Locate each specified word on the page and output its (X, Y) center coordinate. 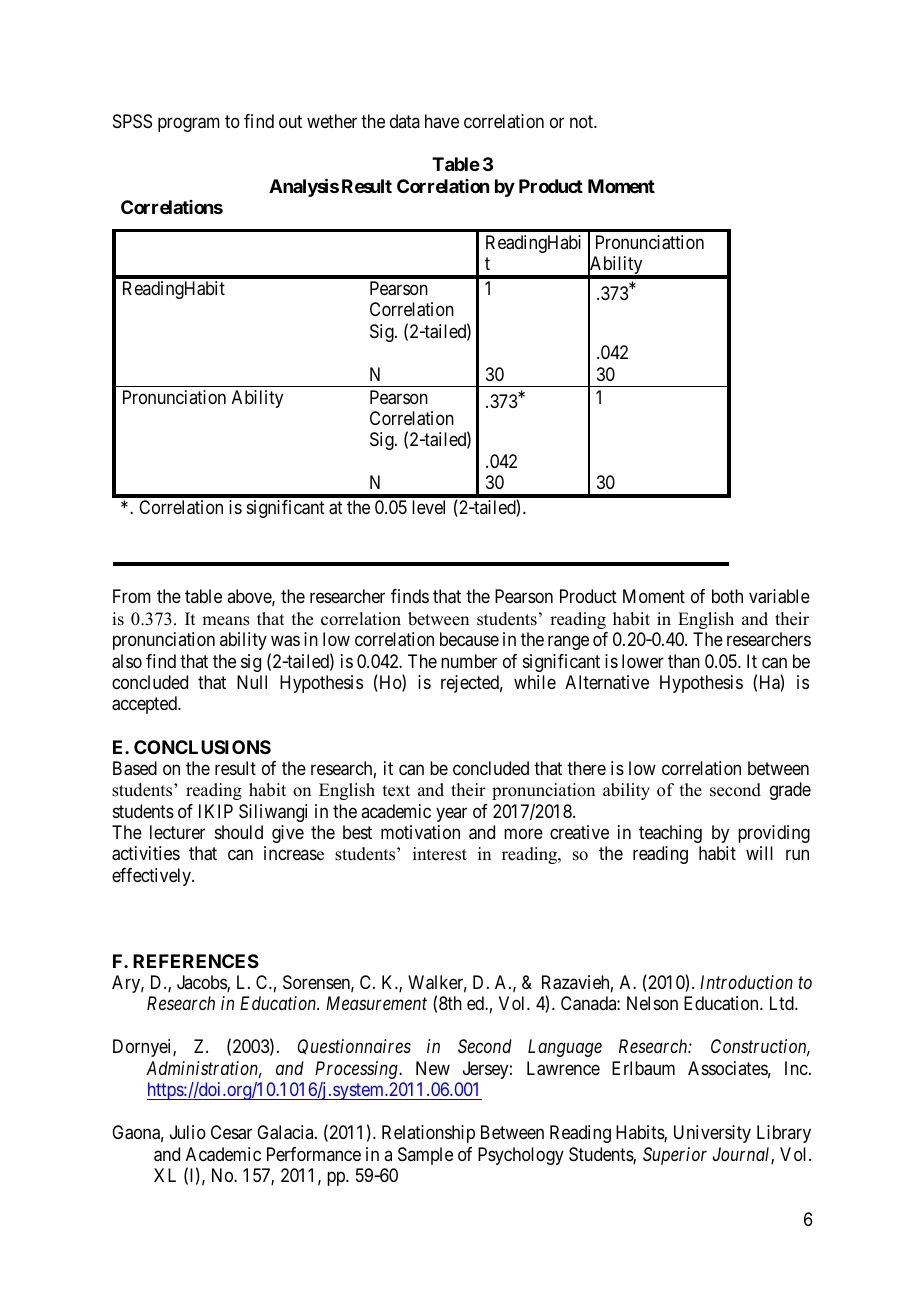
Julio (188, 1132)
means (226, 621)
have (442, 121)
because (469, 639)
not (582, 121)
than (684, 661)
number (469, 661)
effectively (152, 877)
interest (440, 854)
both (727, 596)
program (189, 125)
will (759, 853)
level (428, 507)
